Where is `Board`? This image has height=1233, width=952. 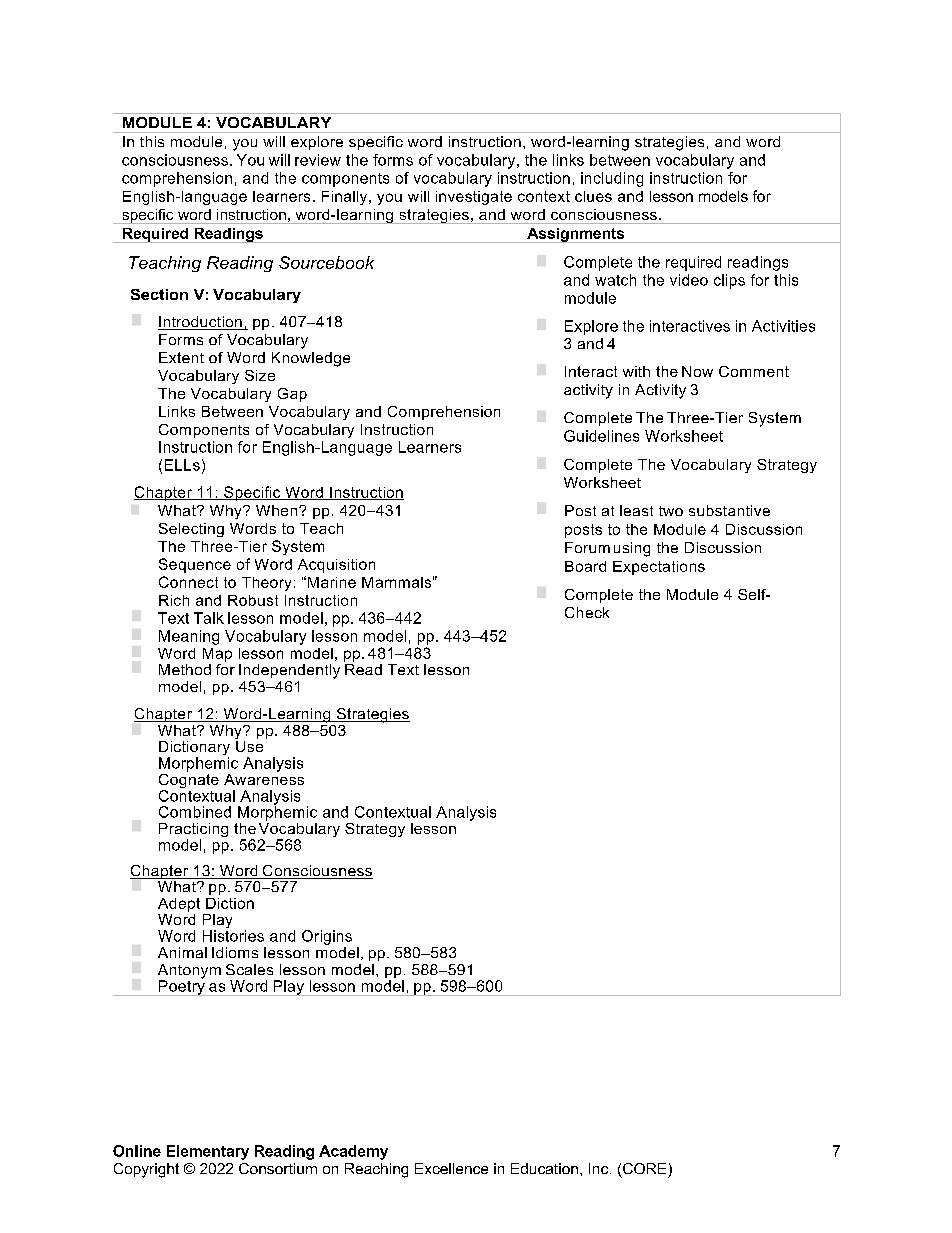
Board is located at coordinates (585, 566).
